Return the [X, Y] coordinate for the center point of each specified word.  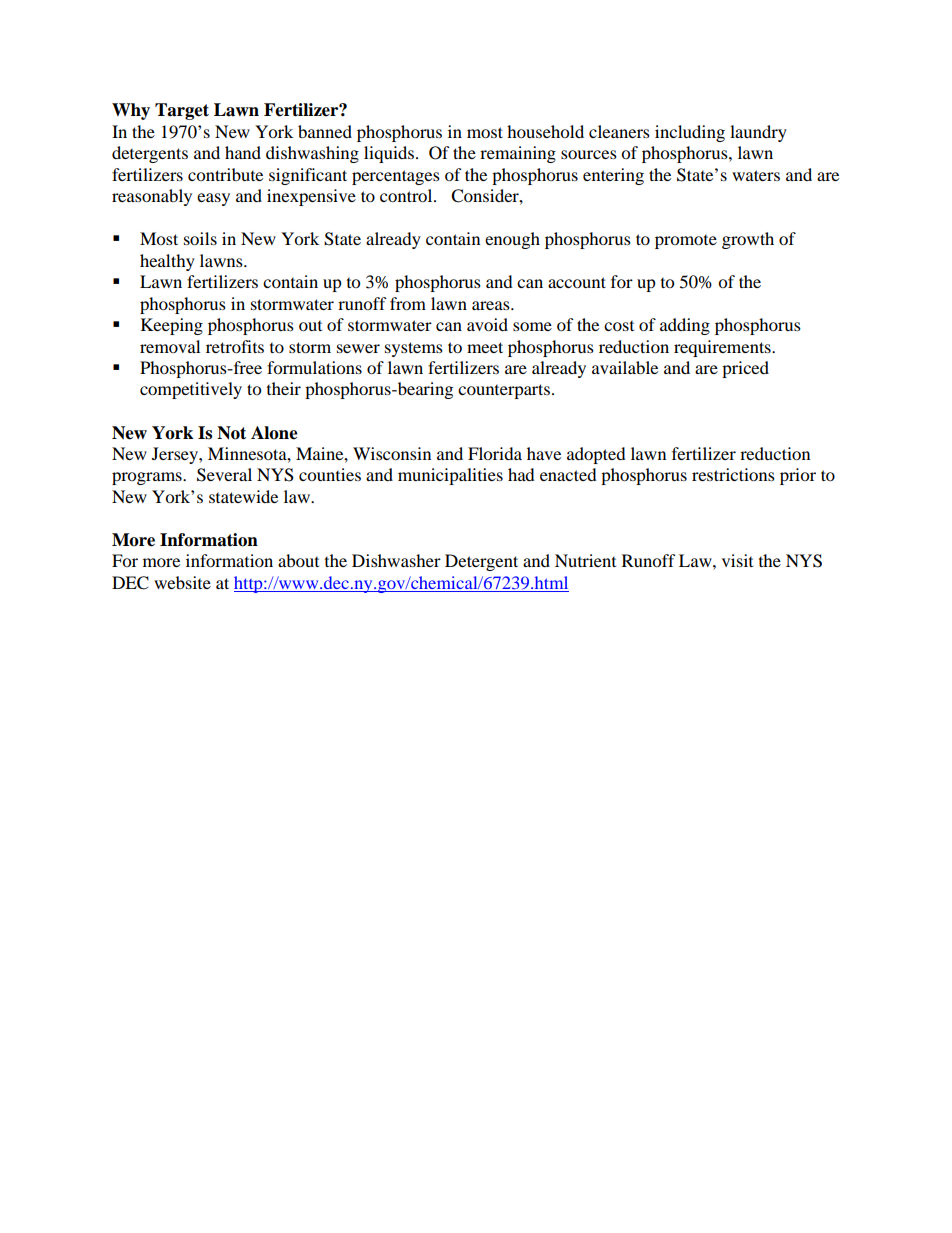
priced [745, 369]
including [690, 133]
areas [492, 305]
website [182, 582]
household [545, 131]
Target [182, 111]
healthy [167, 262]
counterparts [504, 391]
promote [686, 242]
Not [231, 433]
